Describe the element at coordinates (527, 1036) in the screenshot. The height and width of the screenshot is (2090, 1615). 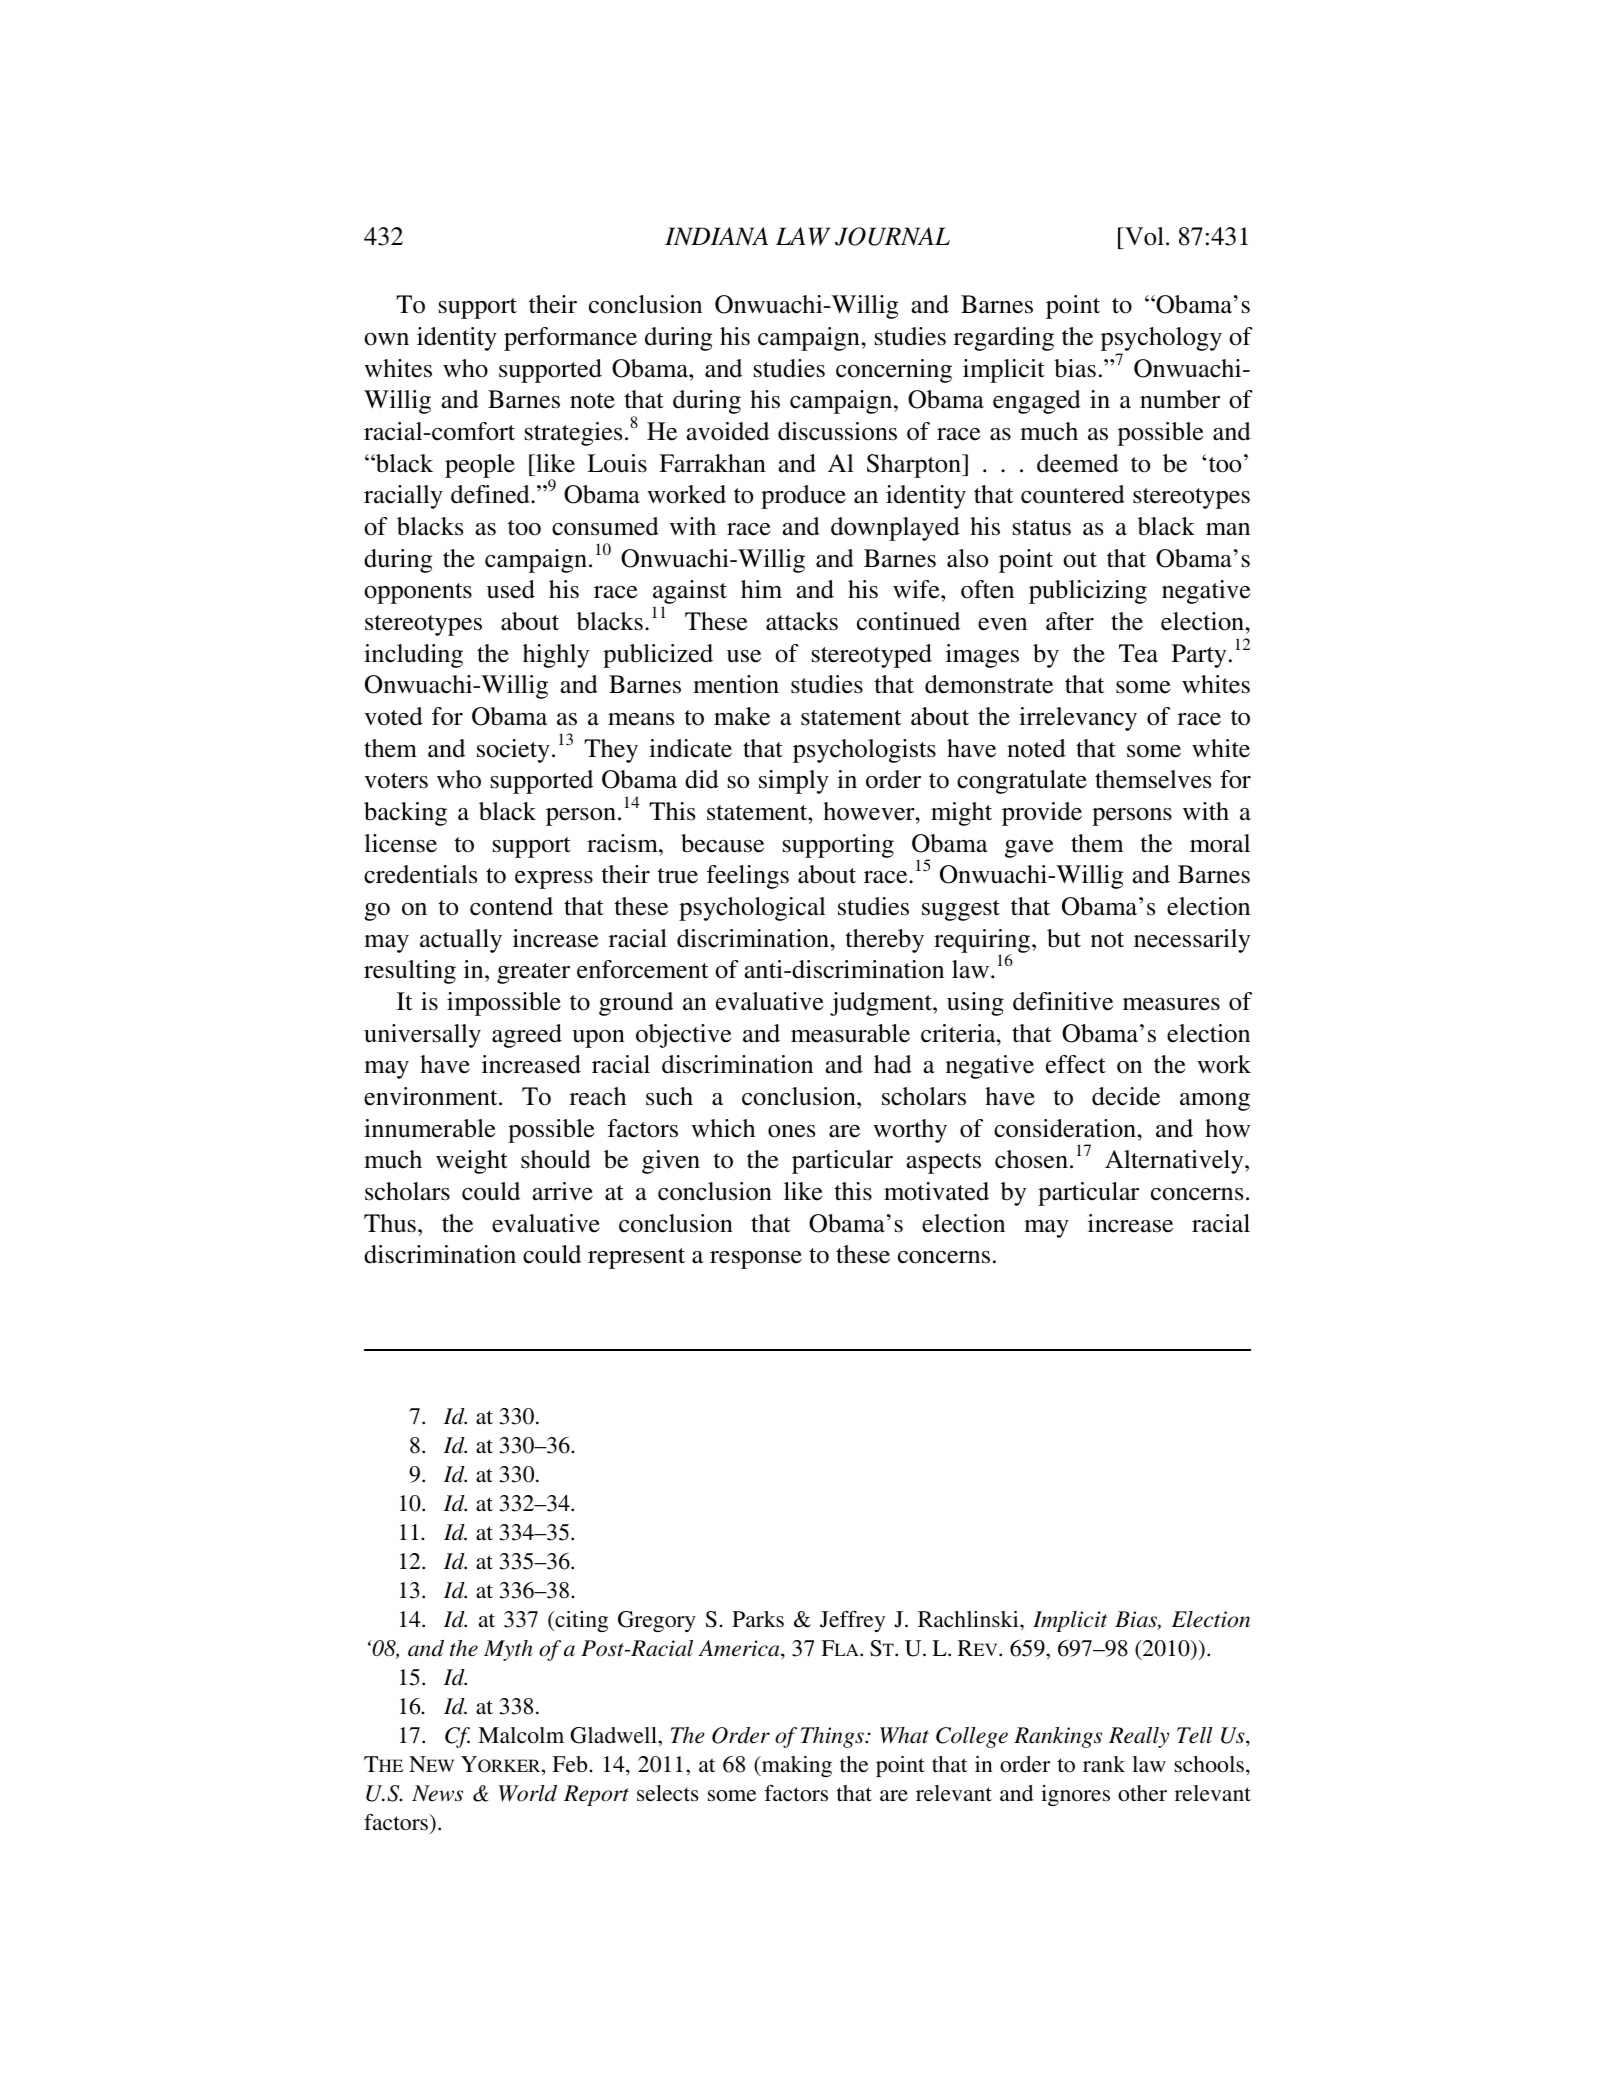
I see `agreed` at that location.
